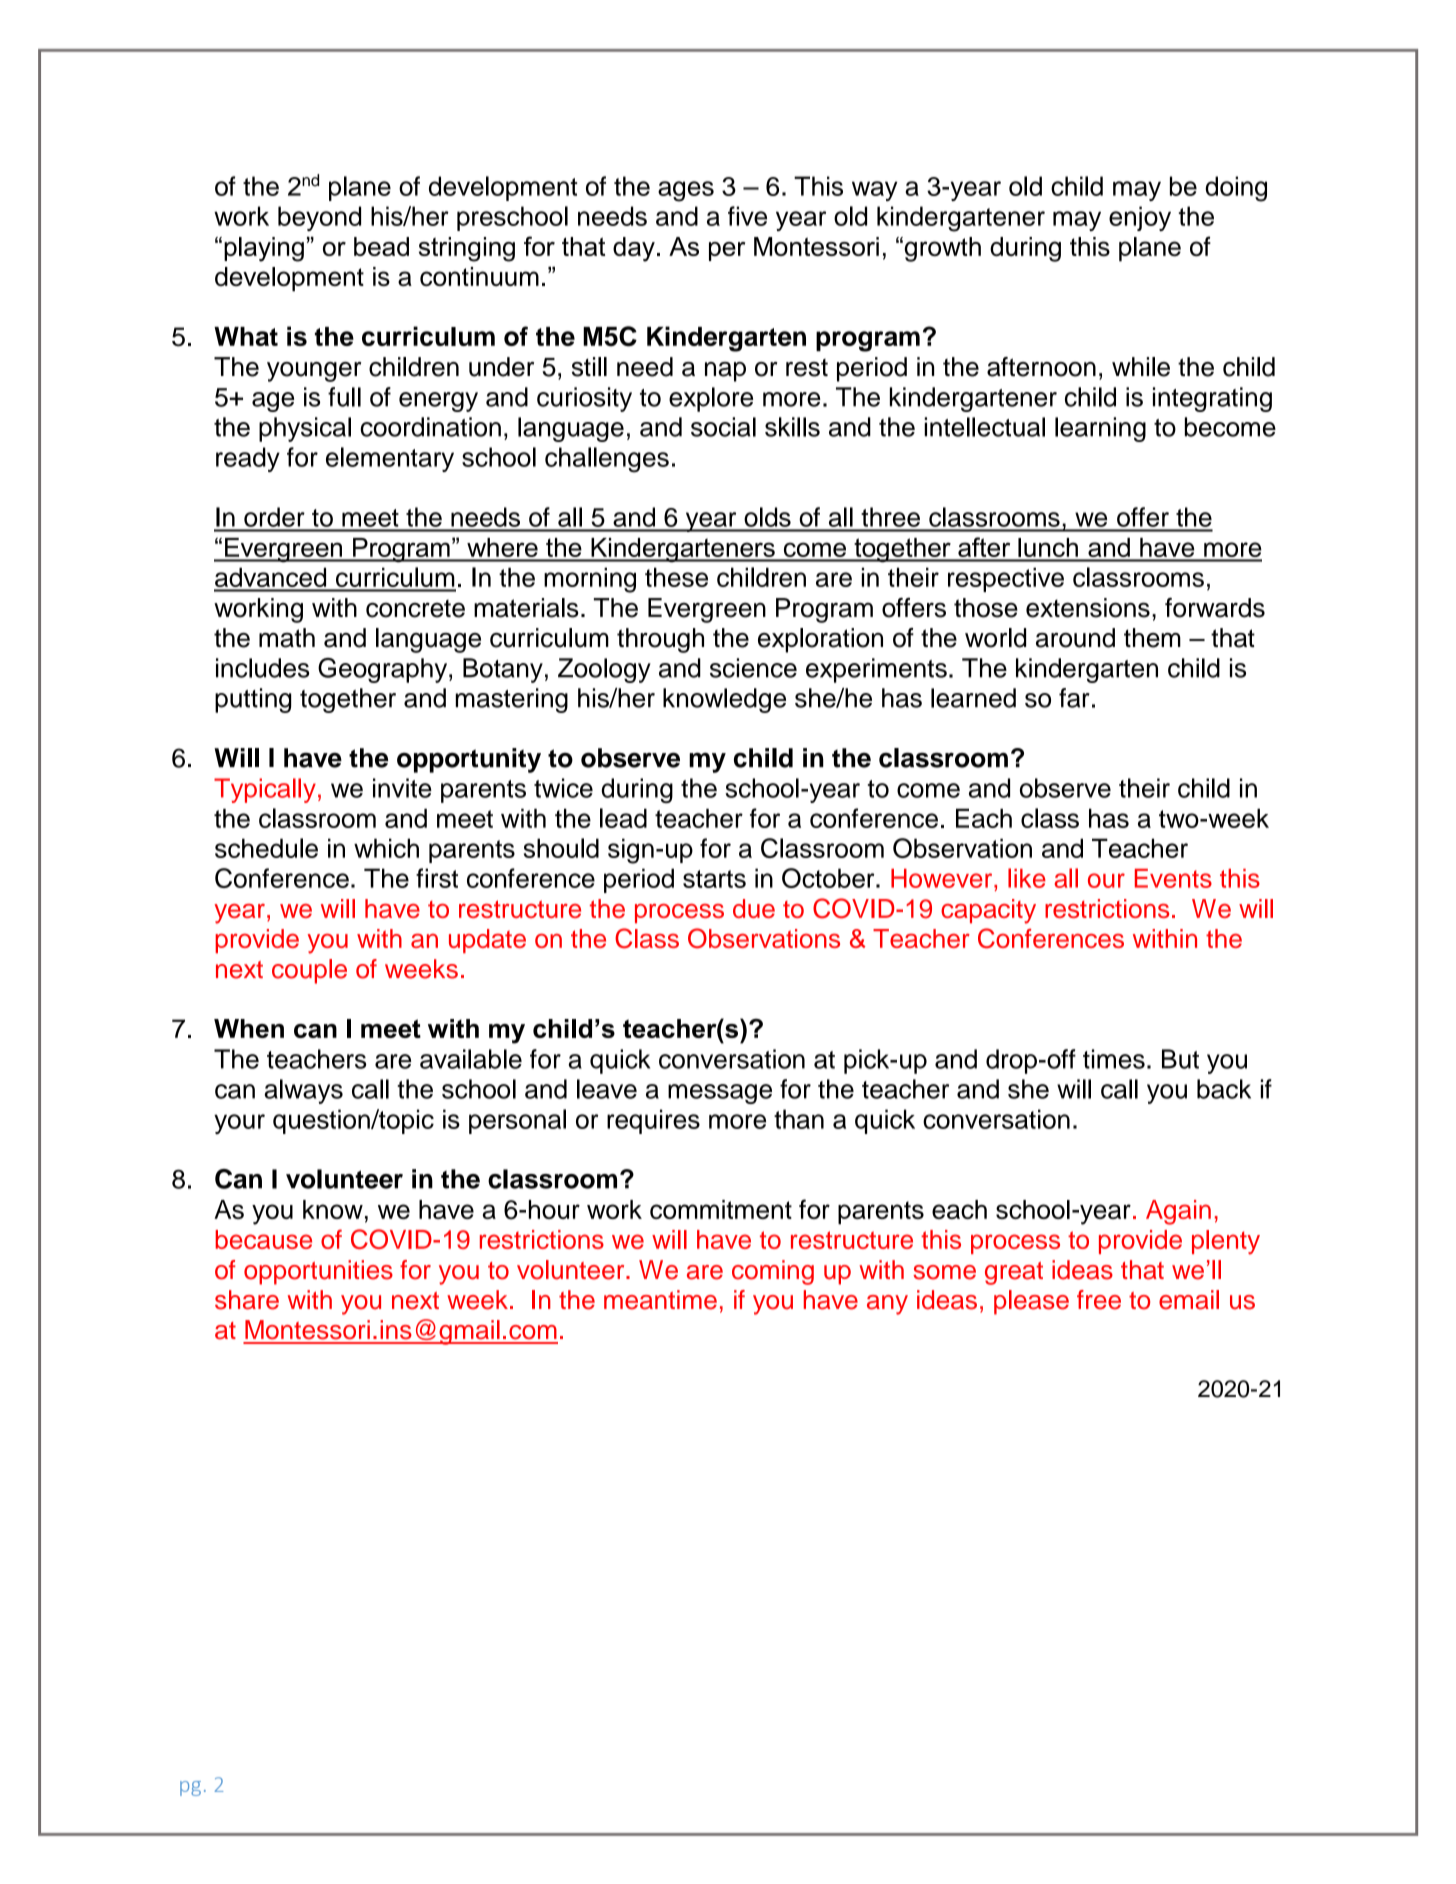 The image size is (1456, 1884). Describe the element at coordinates (773, 1272) in the image. I see `coming` at that location.
